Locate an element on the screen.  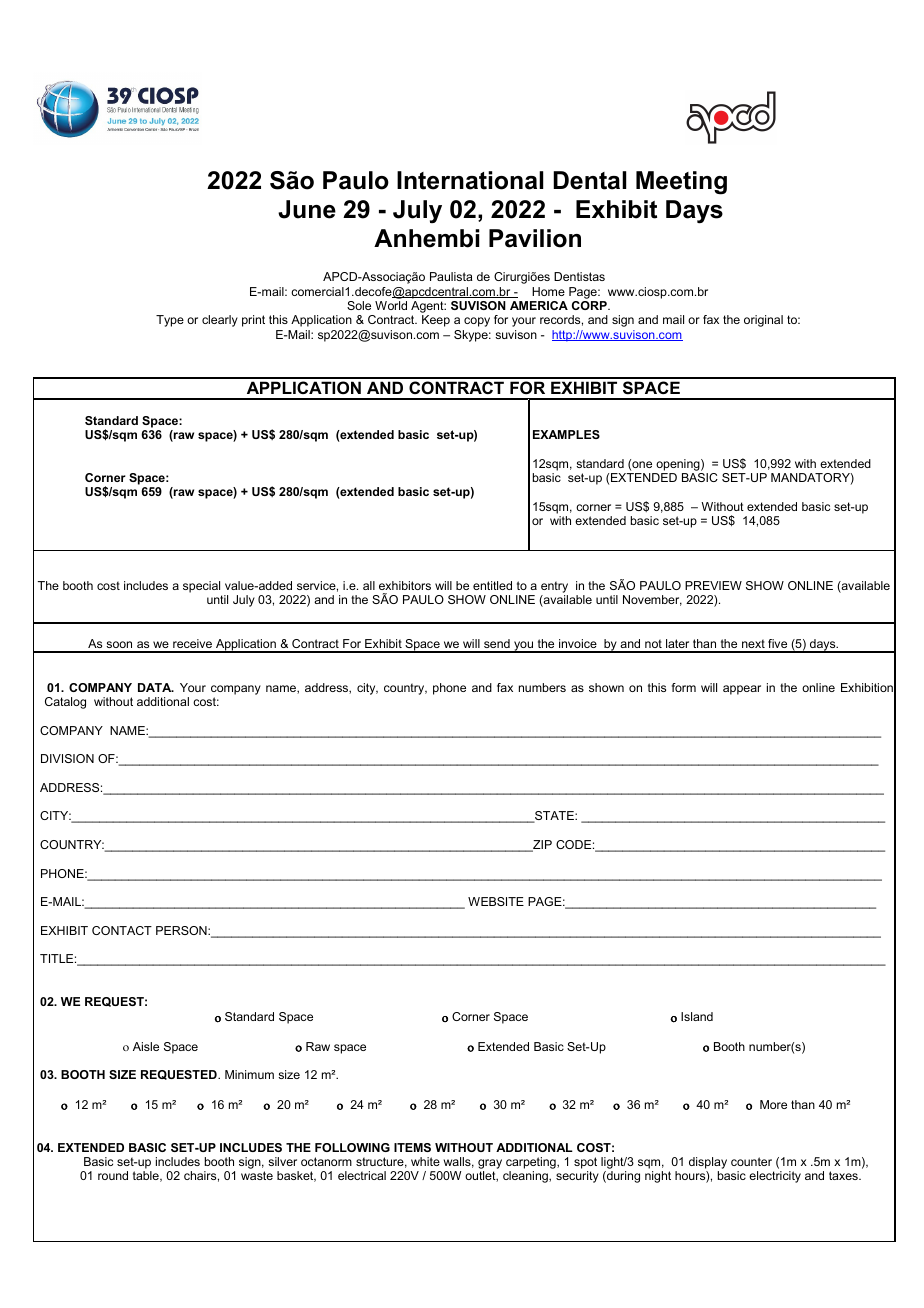
CONTACT is located at coordinates (122, 930).
